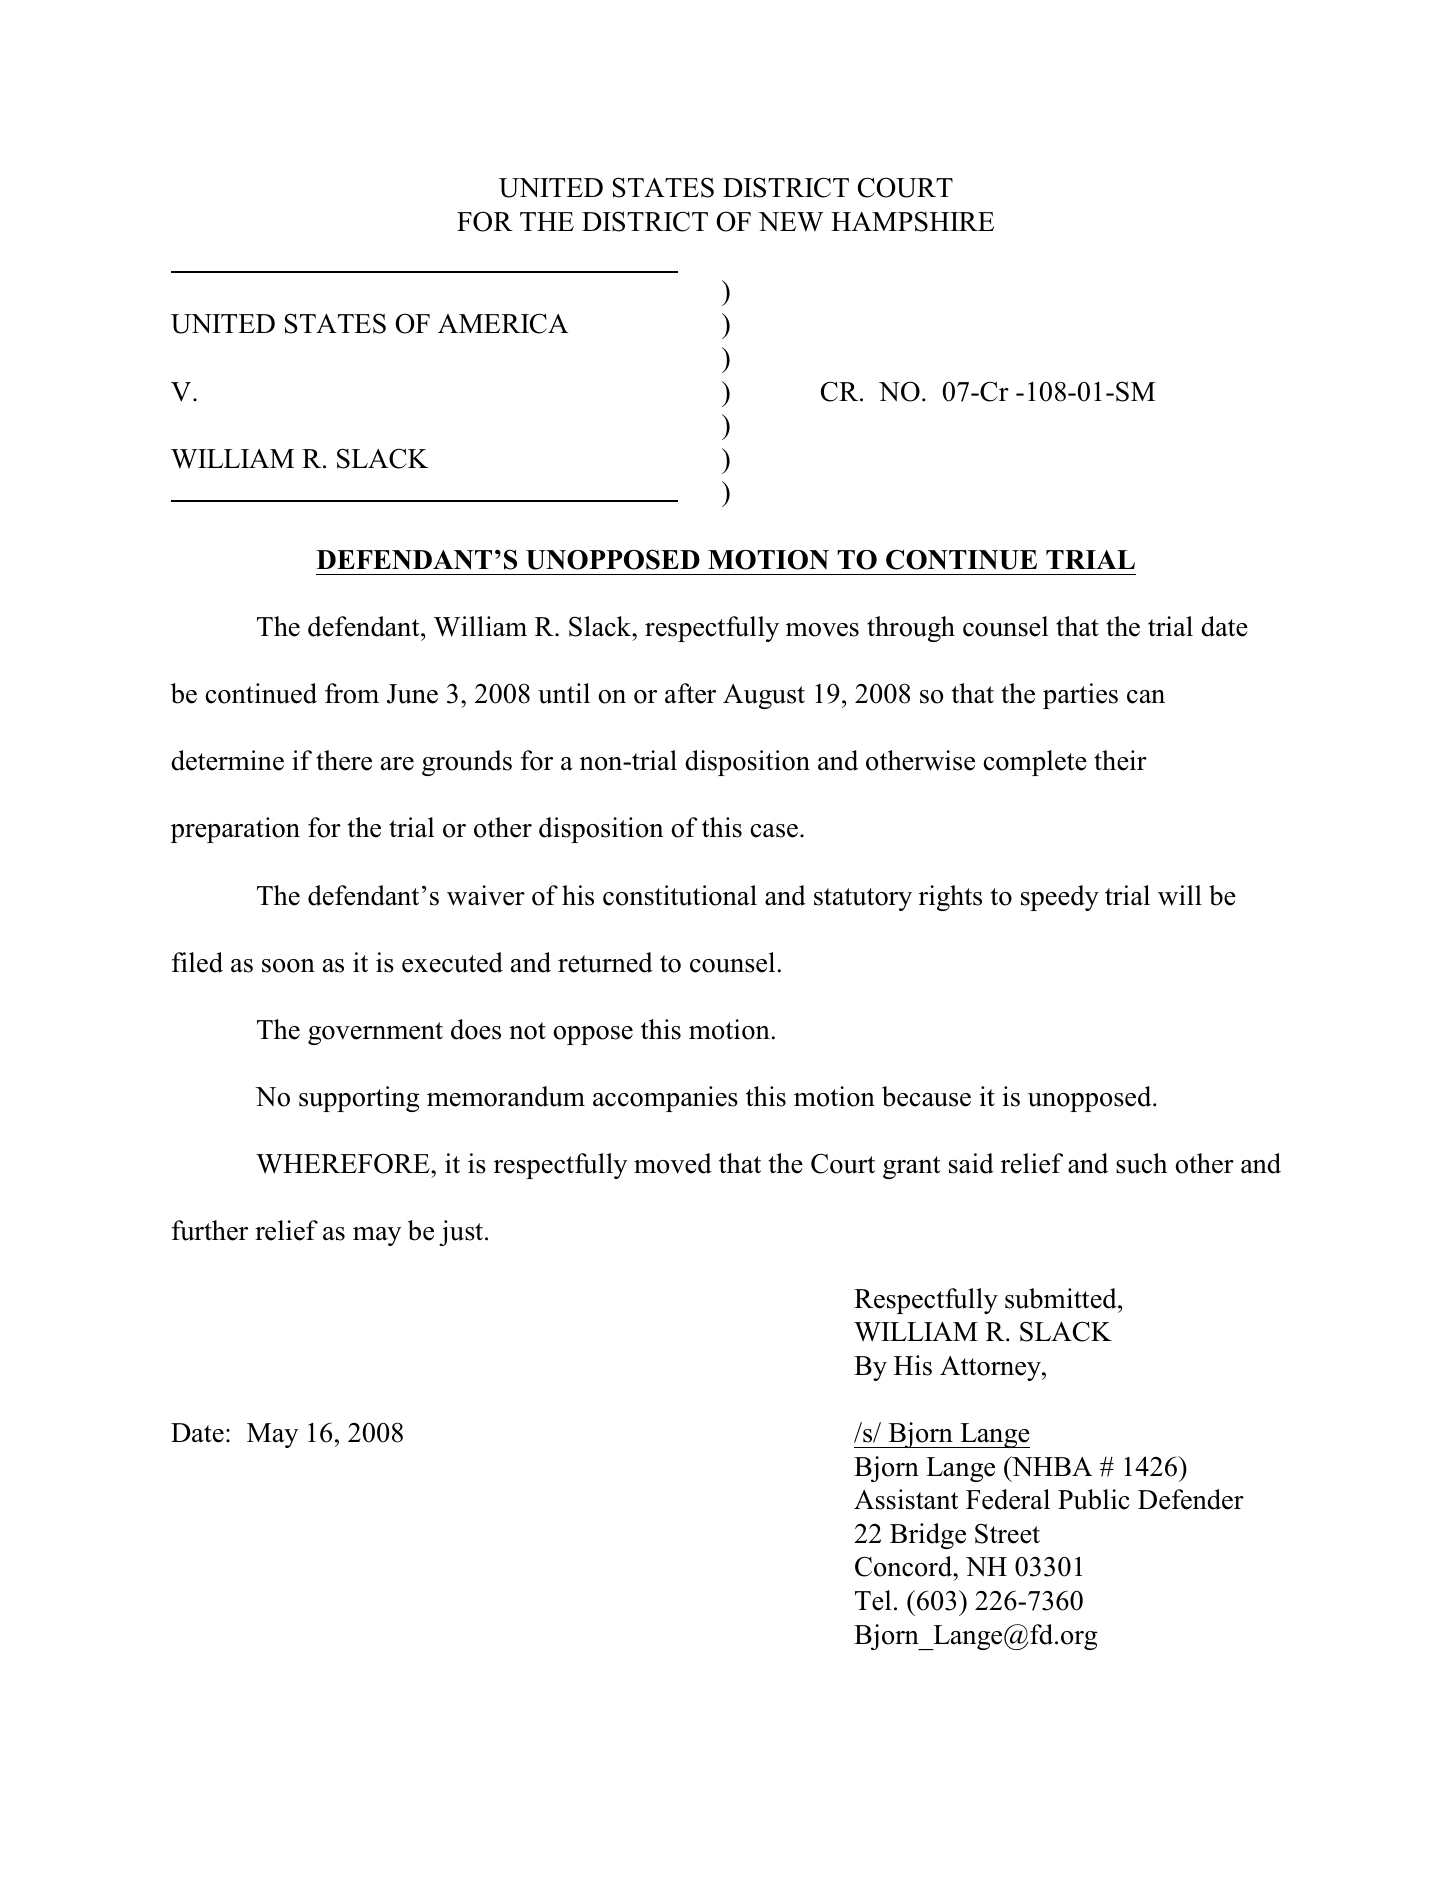 The width and height of the image is (1452, 1879). I want to click on constitutional, so click(680, 895).
